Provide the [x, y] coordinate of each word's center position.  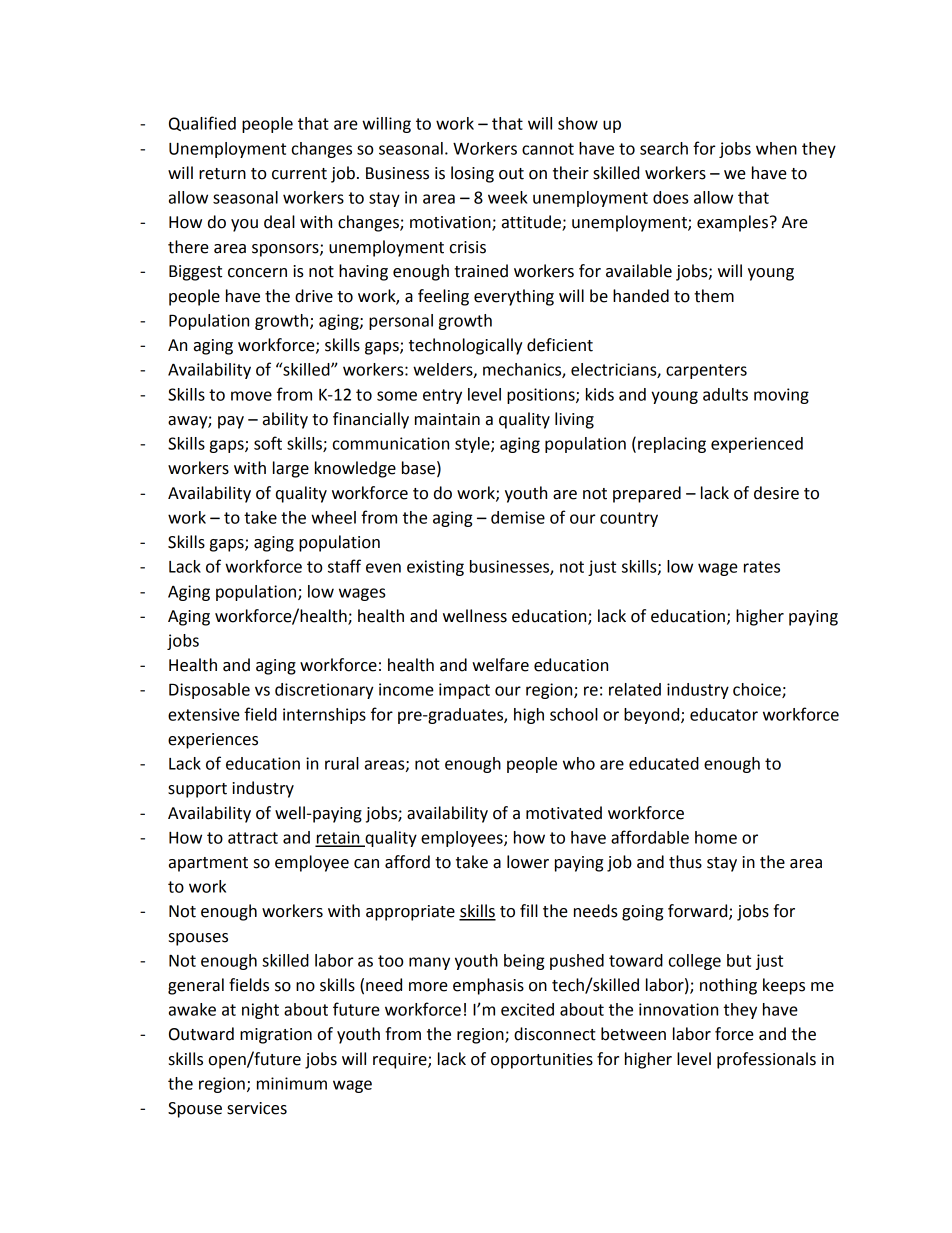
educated [664, 763]
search [664, 148]
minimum [292, 1083]
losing [472, 174]
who [579, 763]
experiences [213, 741]
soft [268, 443]
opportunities [542, 1061]
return [222, 174]
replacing [672, 445]
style [473, 445]
